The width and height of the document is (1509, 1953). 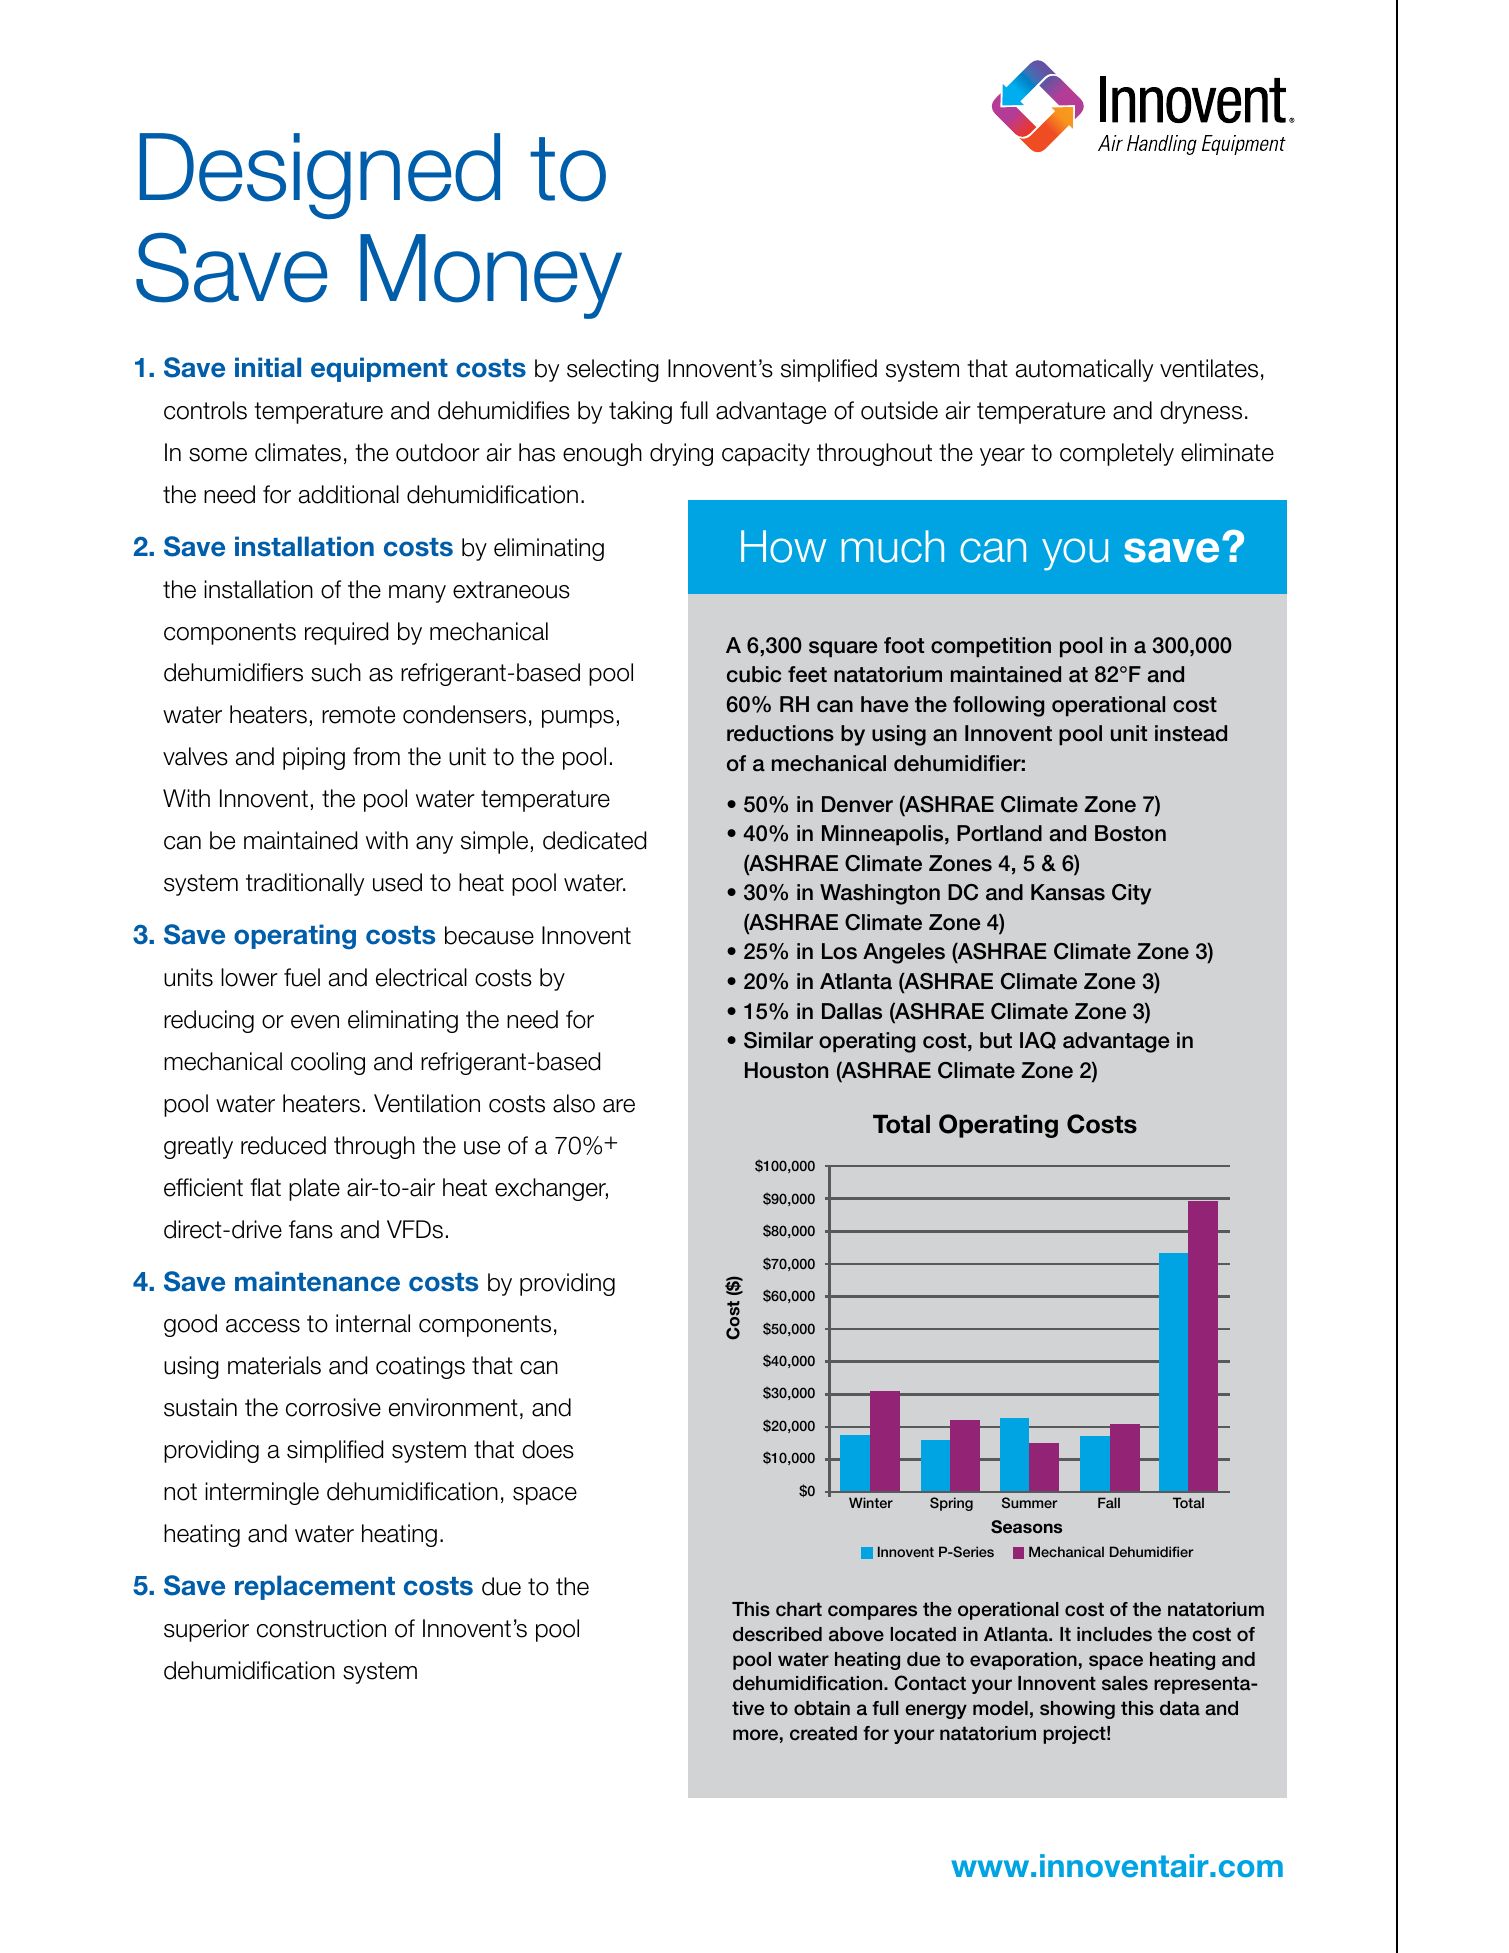 What do you see at coordinates (263, 1326) in the document?
I see `access` at bounding box center [263, 1326].
